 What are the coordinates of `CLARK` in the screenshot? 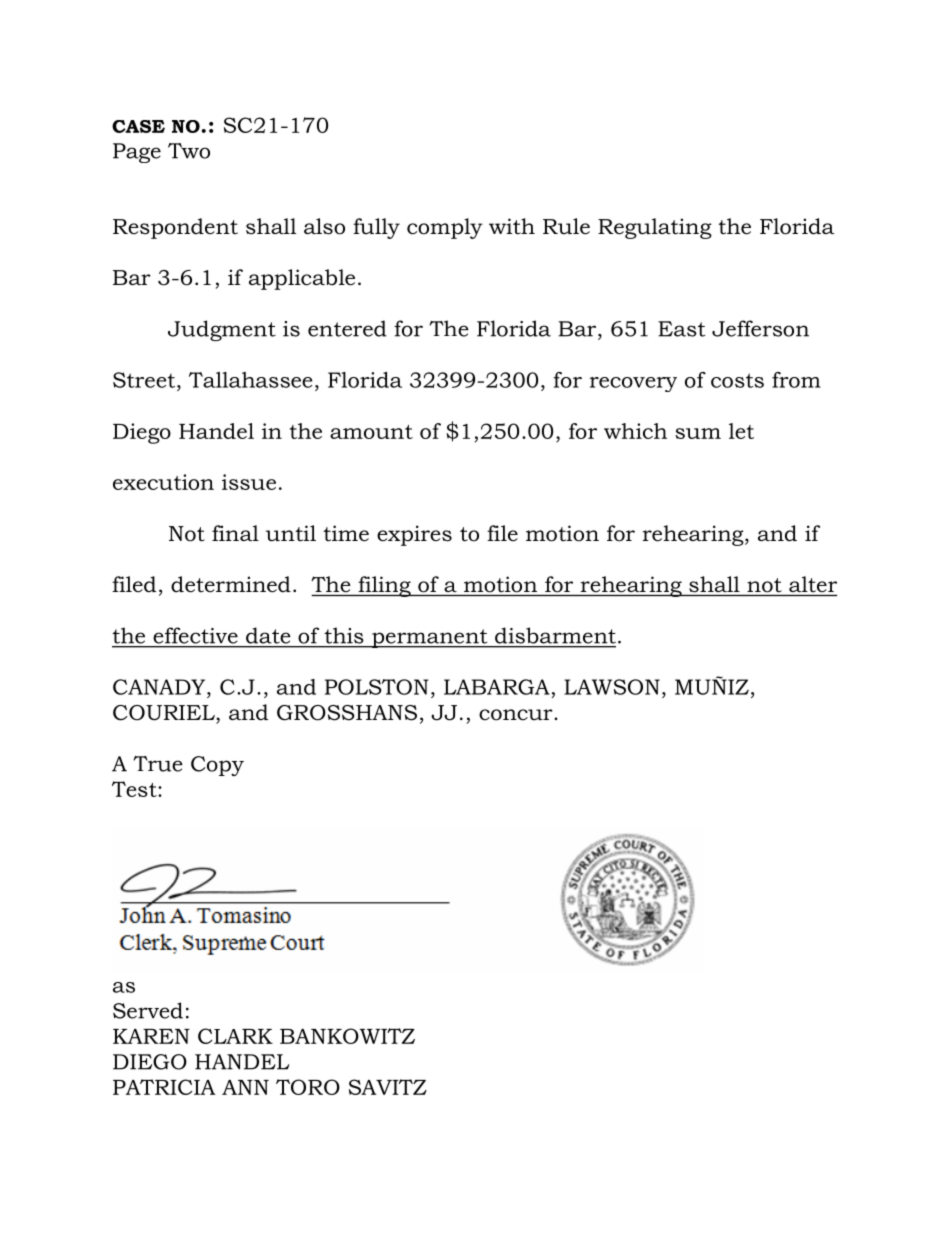 It's located at (235, 1036).
